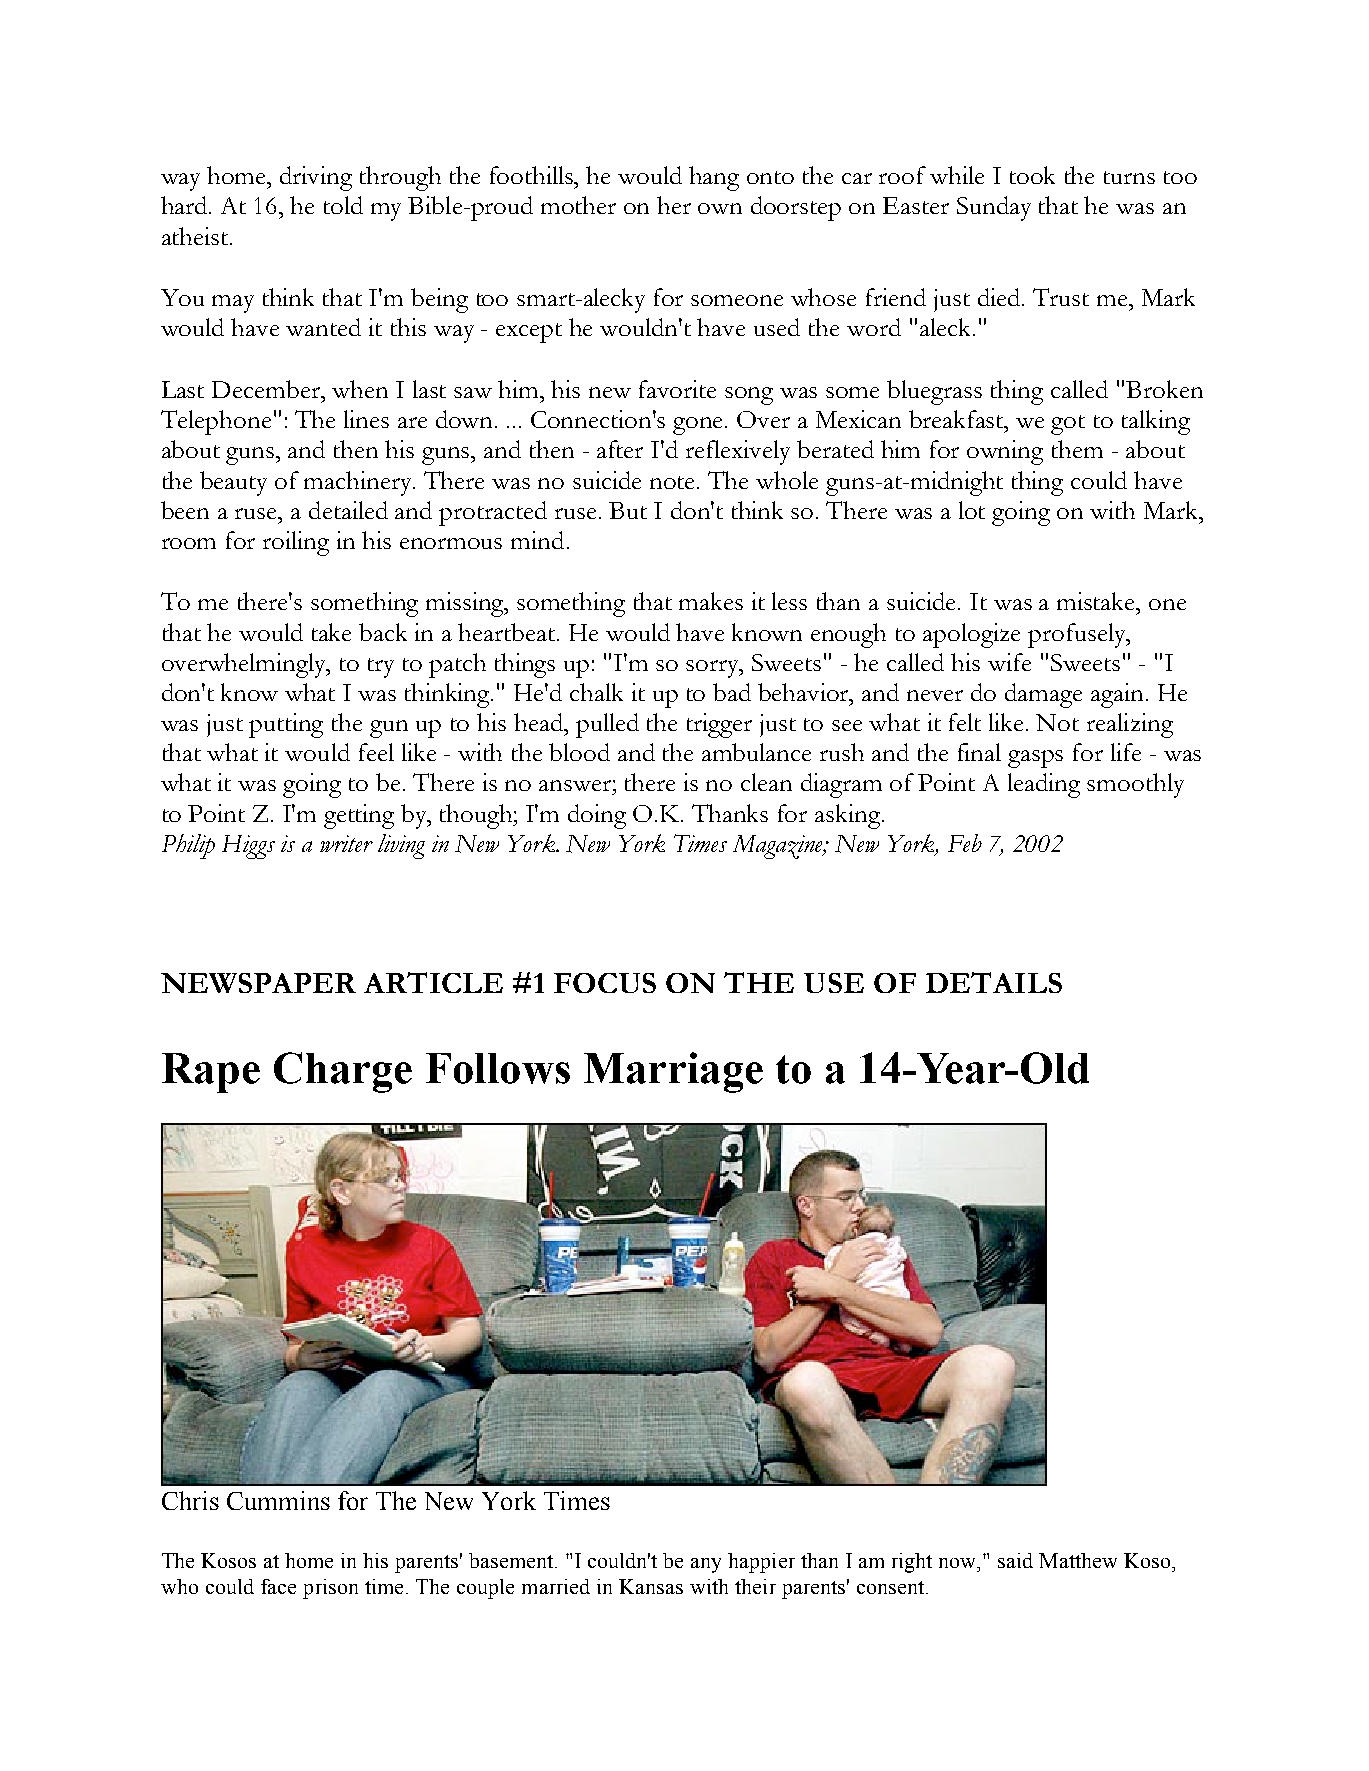  Describe the element at coordinates (994, 208) in the document. I see `Sunday` at that location.
